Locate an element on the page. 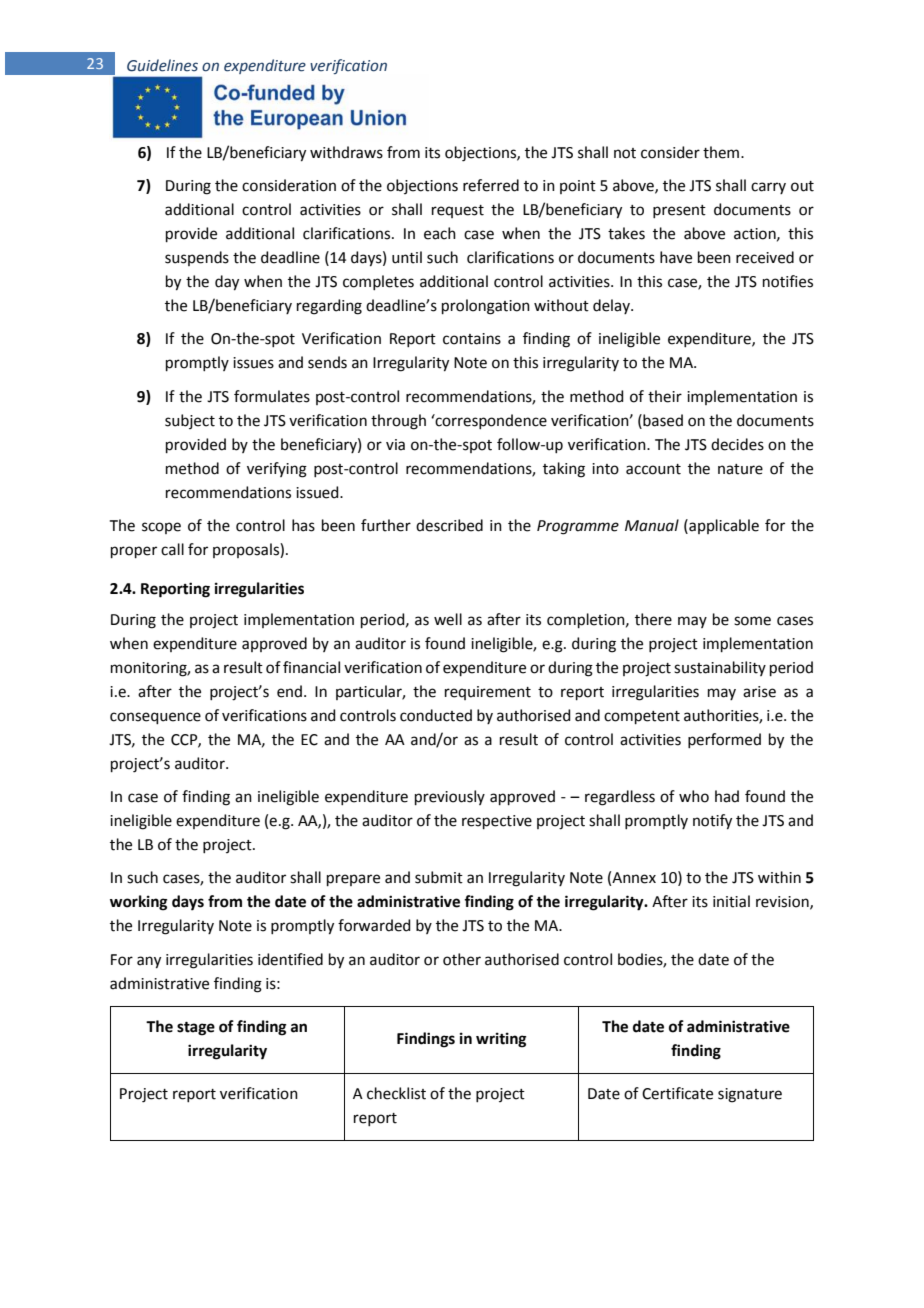 The height and width of the document is (1308, 924). through is located at coordinates (398, 422).
